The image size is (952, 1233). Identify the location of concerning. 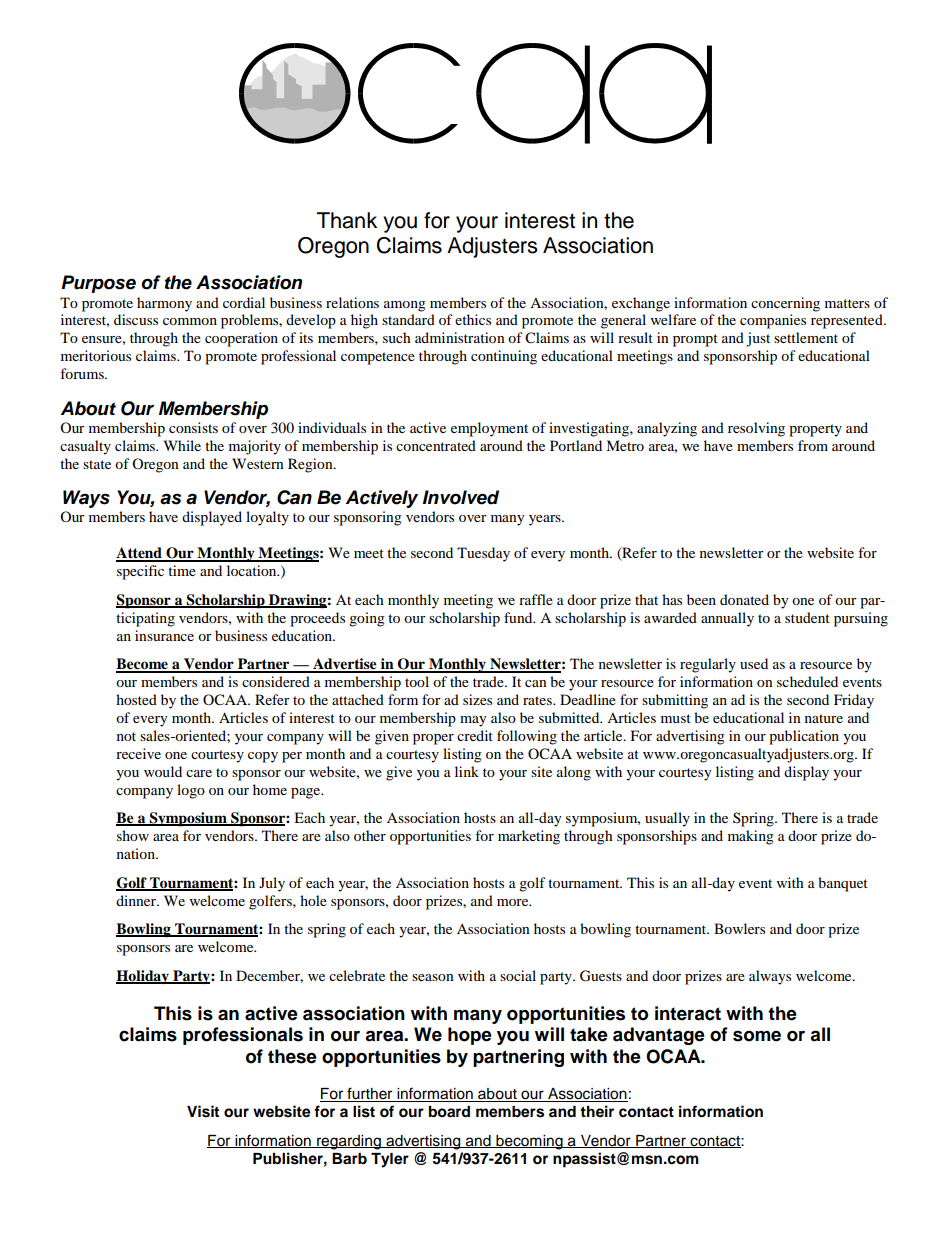
(785, 304).
